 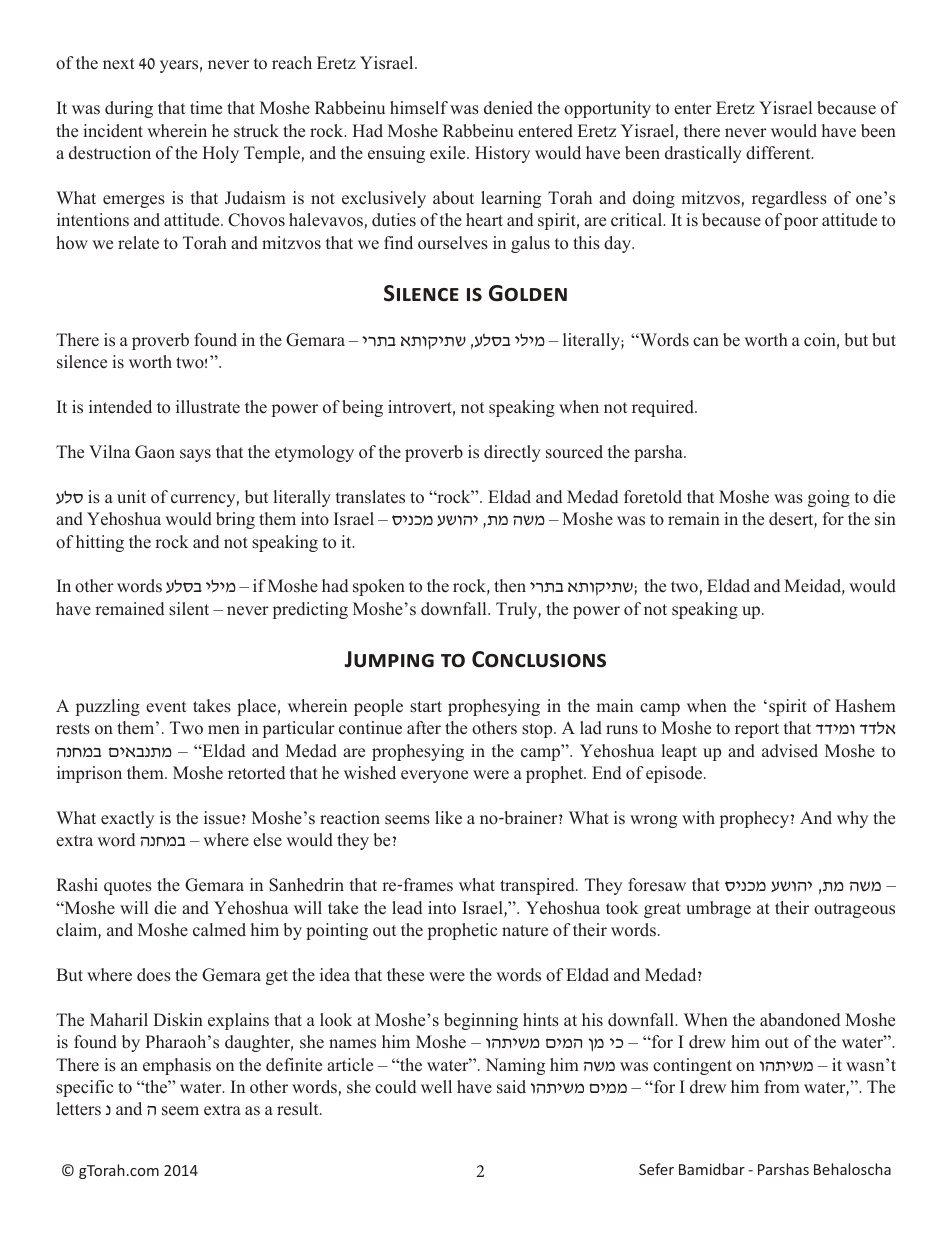 I want to click on time, so click(x=206, y=108).
